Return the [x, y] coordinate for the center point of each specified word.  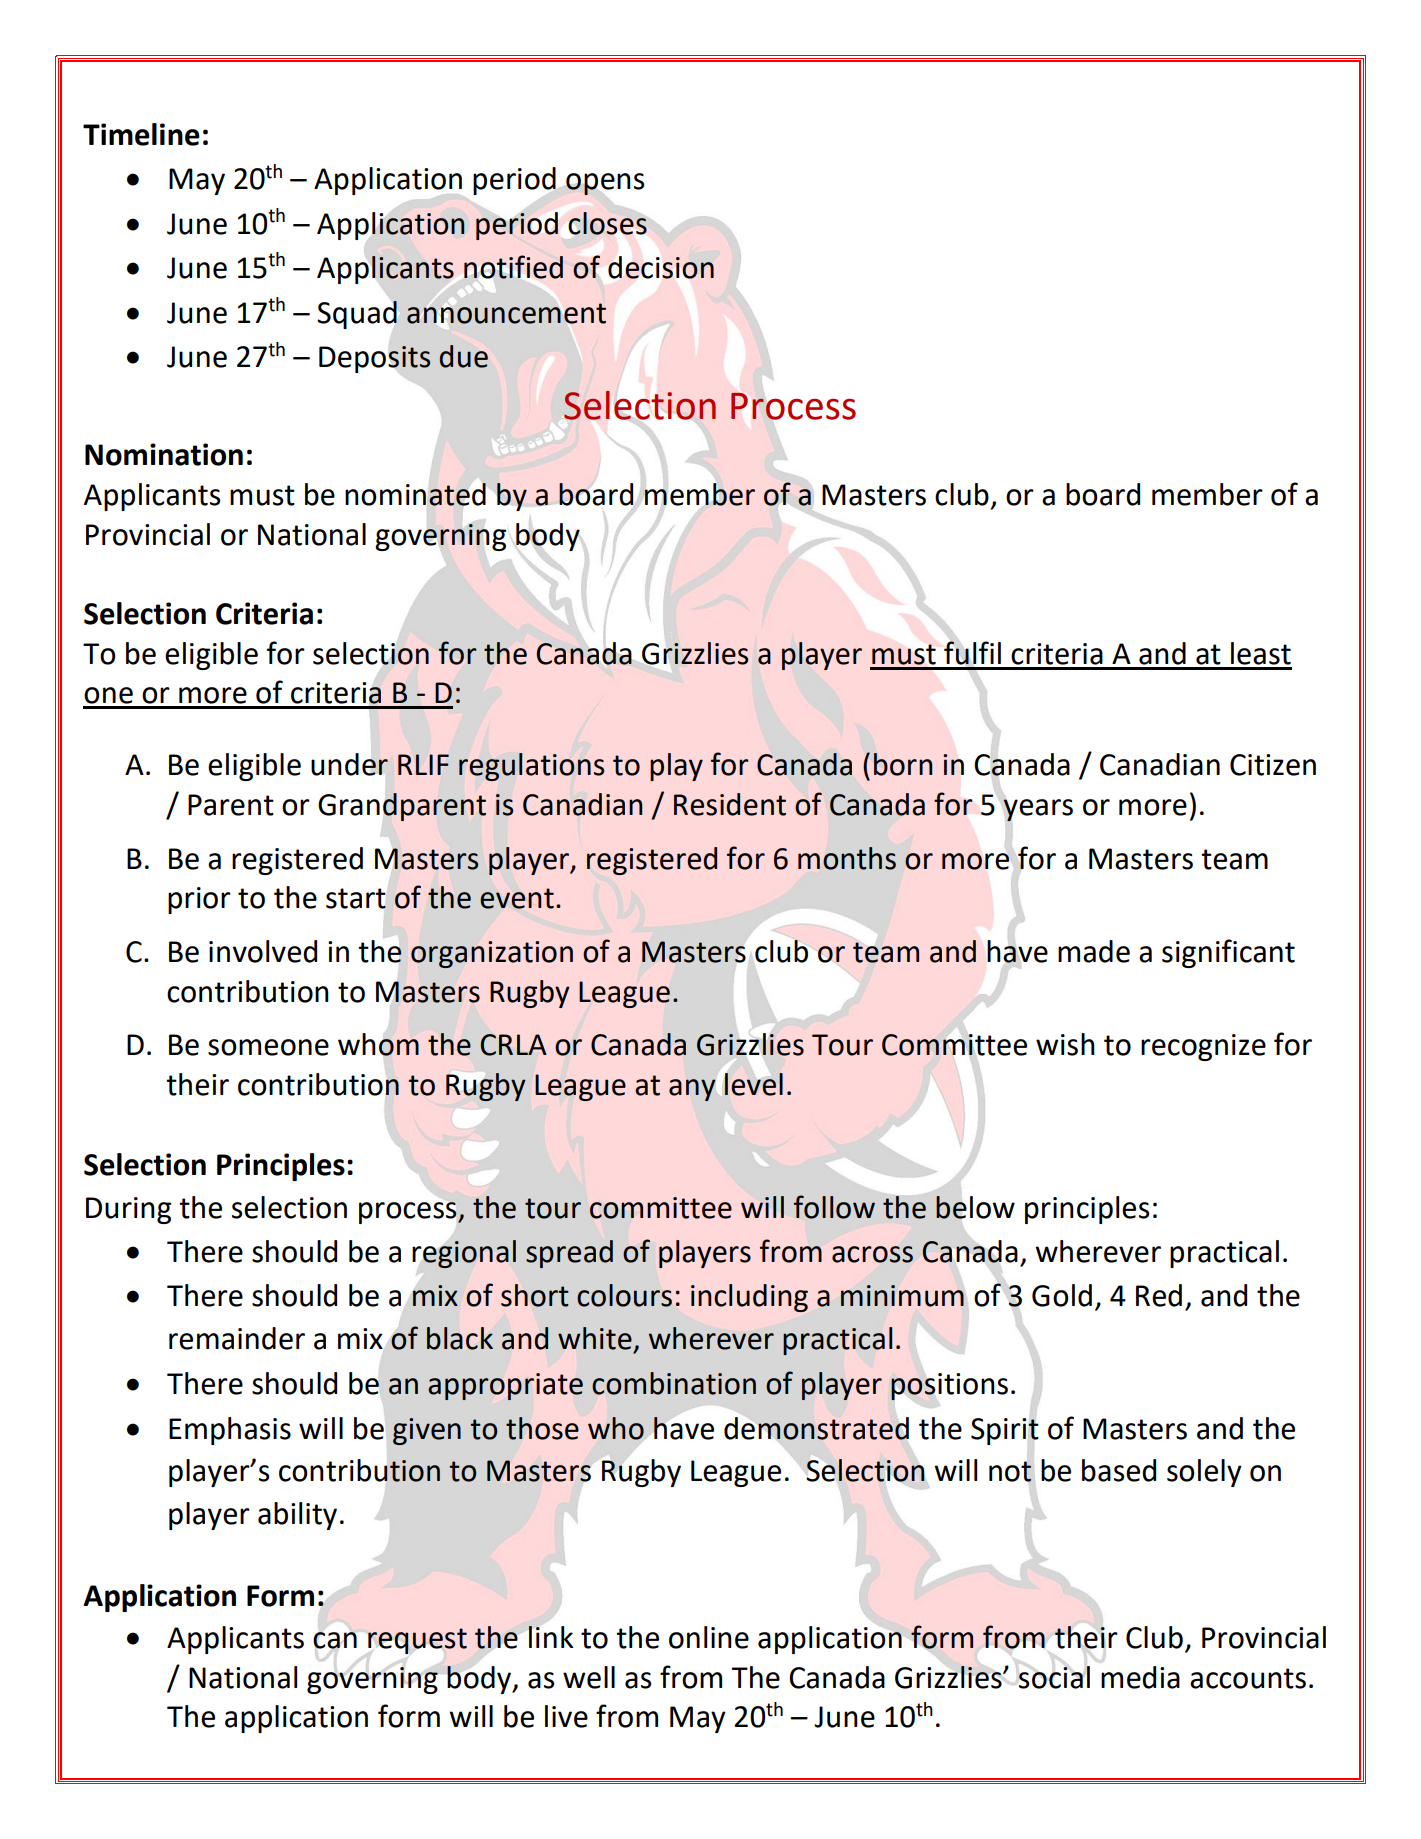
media [1140, 1677]
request [417, 1641]
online [709, 1637]
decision [661, 267]
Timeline [141, 134]
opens [605, 184]
